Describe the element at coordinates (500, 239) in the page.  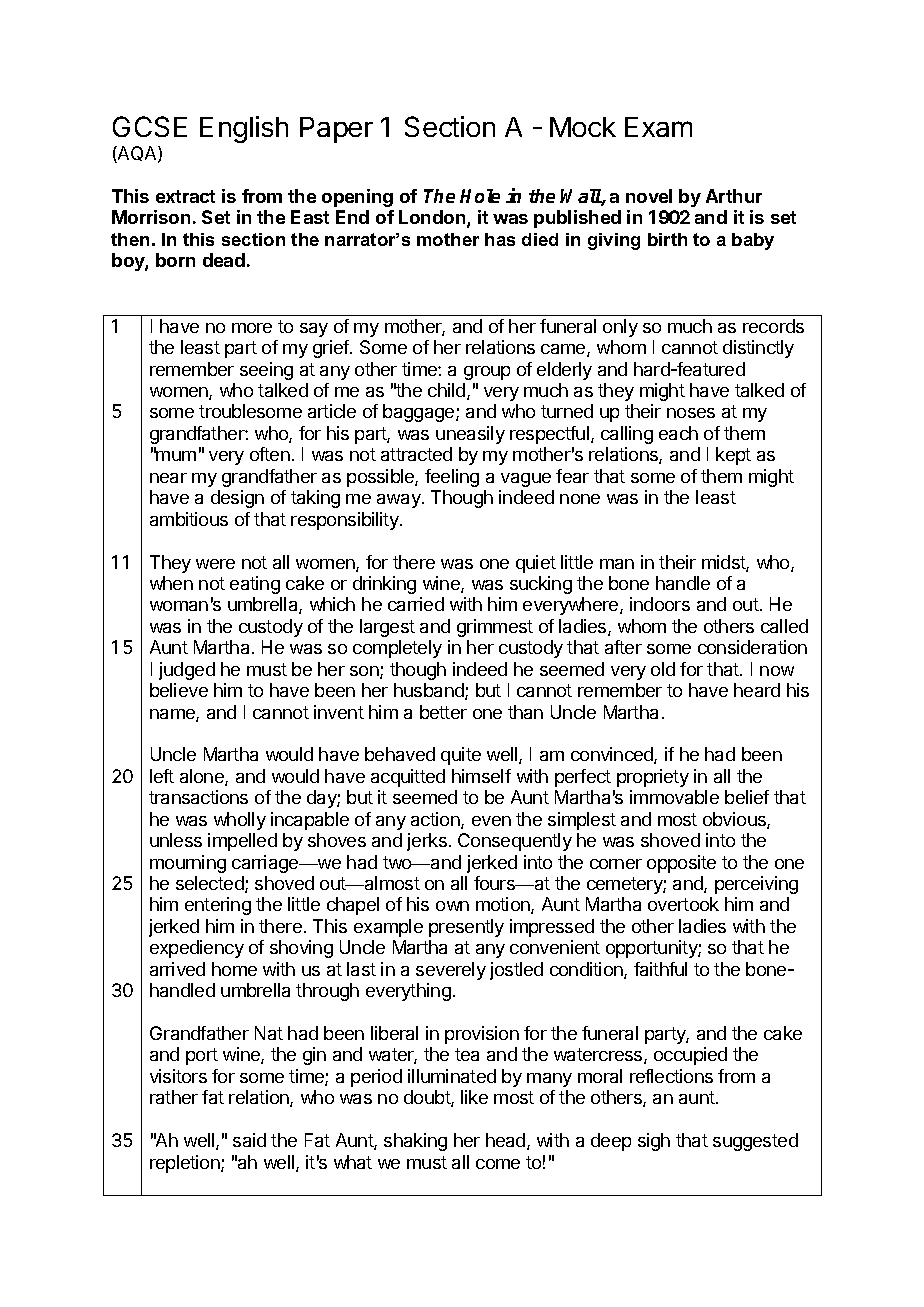
I see `has` at that location.
